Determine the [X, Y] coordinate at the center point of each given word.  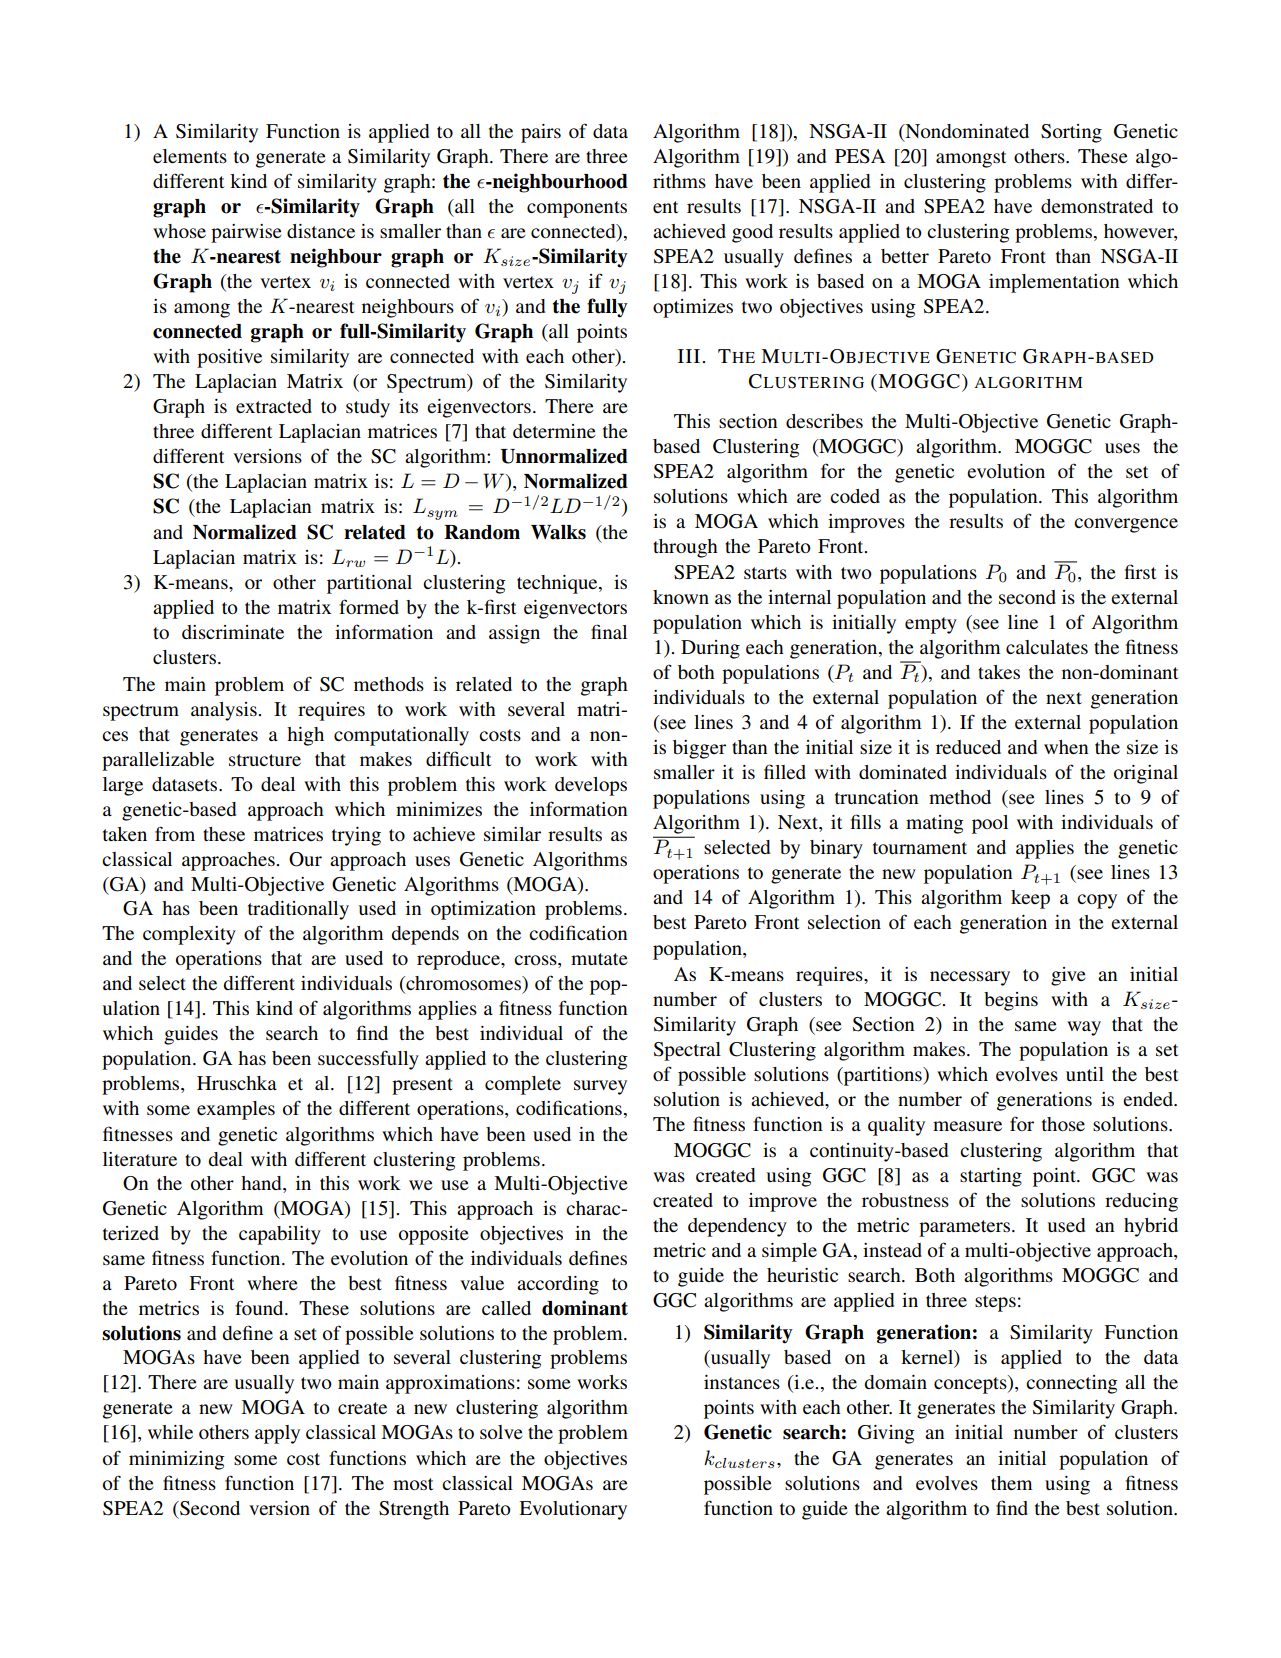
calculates [1047, 647]
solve [501, 1432]
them [1012, 1483]
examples [236, 1110]
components [577, 209]
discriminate [233, 632]
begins [1011, 1001]
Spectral [687, 1051]
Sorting [1071, 133]
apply [277, 1434]
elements [190, 156]
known [681, 597]
